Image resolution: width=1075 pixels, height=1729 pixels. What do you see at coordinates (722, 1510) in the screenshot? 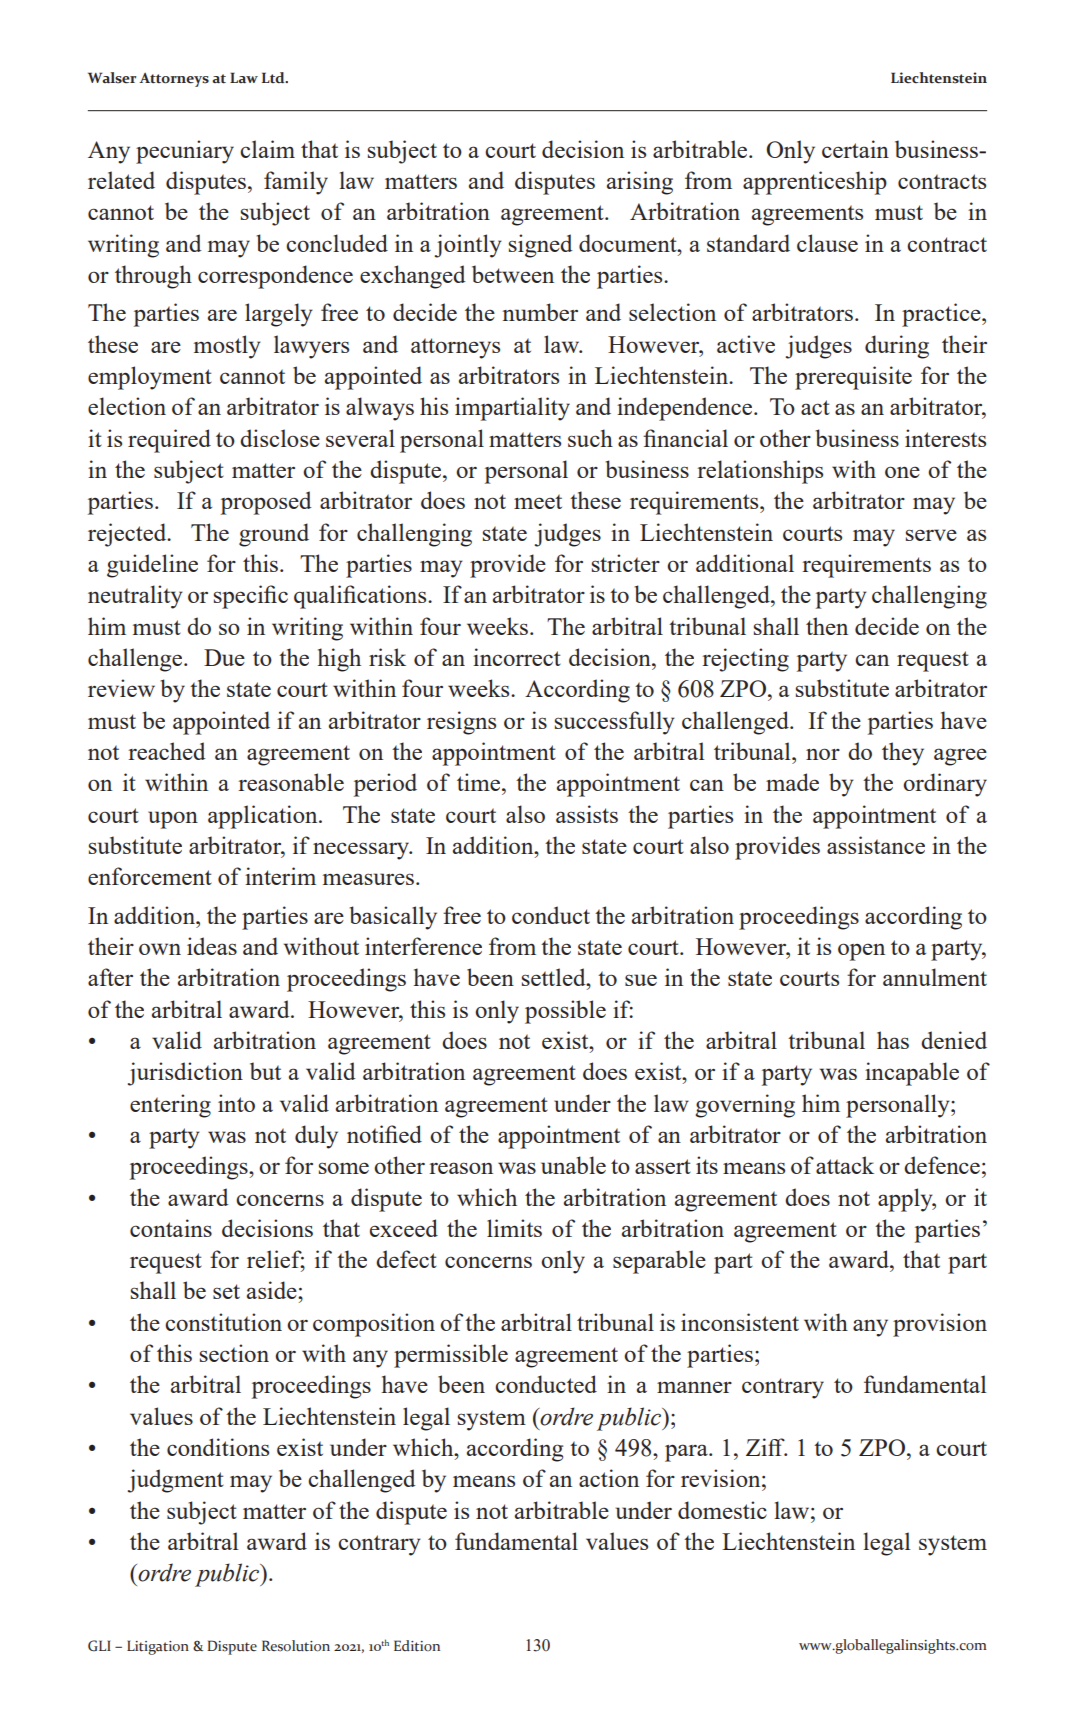
I see `domestic` at bounding box center [722, 1510].
